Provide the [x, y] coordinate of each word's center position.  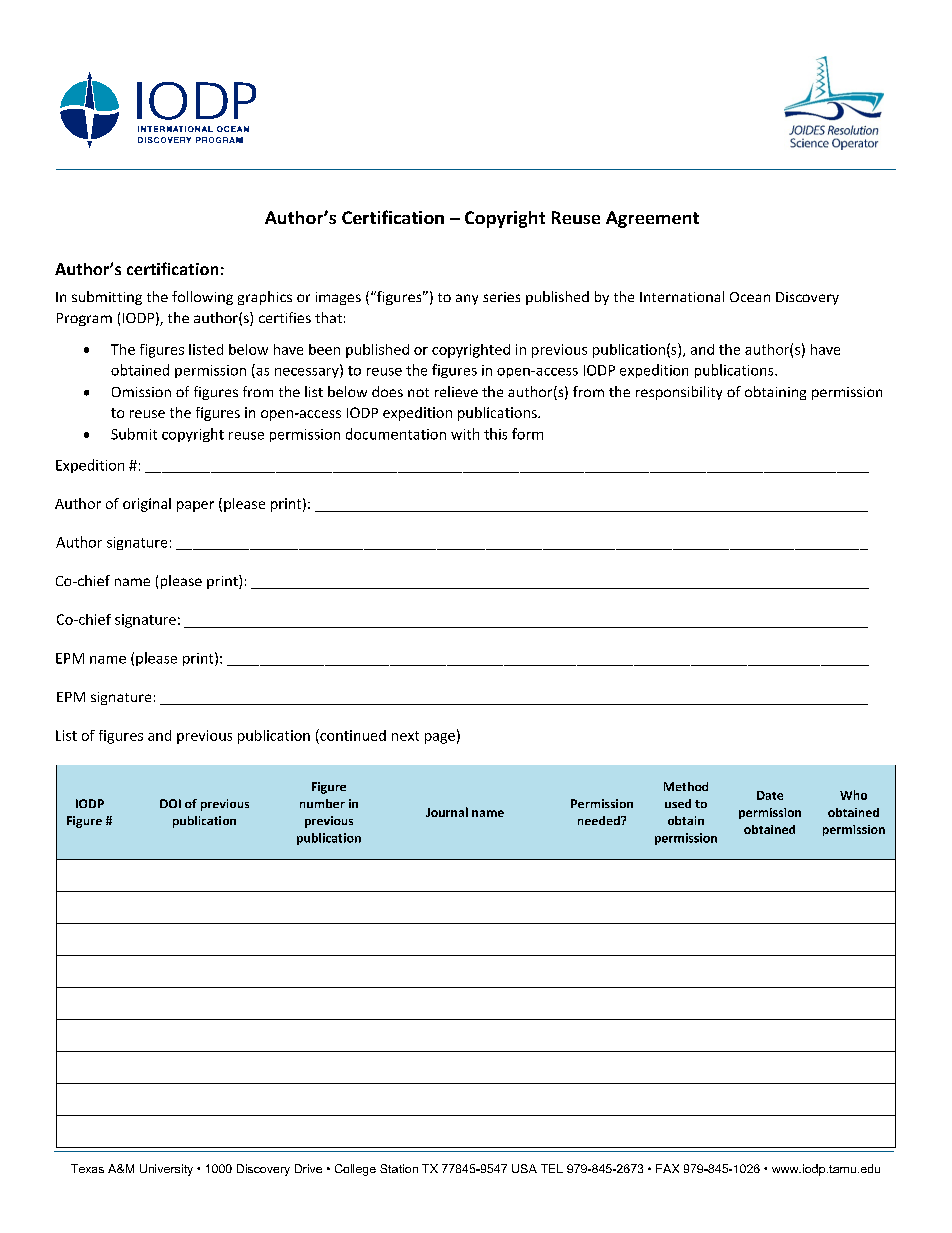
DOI [170, 803]
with [465, 434]
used [678, 803]
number [322, 803]
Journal [447, 812]
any [467, 299]
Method [686, 786]
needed [600, 820]
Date [770, 795]
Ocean [750, 297]
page [440, 738]
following [202, 298]
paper [195, 506]
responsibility [679, 393]
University [166, 1170]
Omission [141, 392]
